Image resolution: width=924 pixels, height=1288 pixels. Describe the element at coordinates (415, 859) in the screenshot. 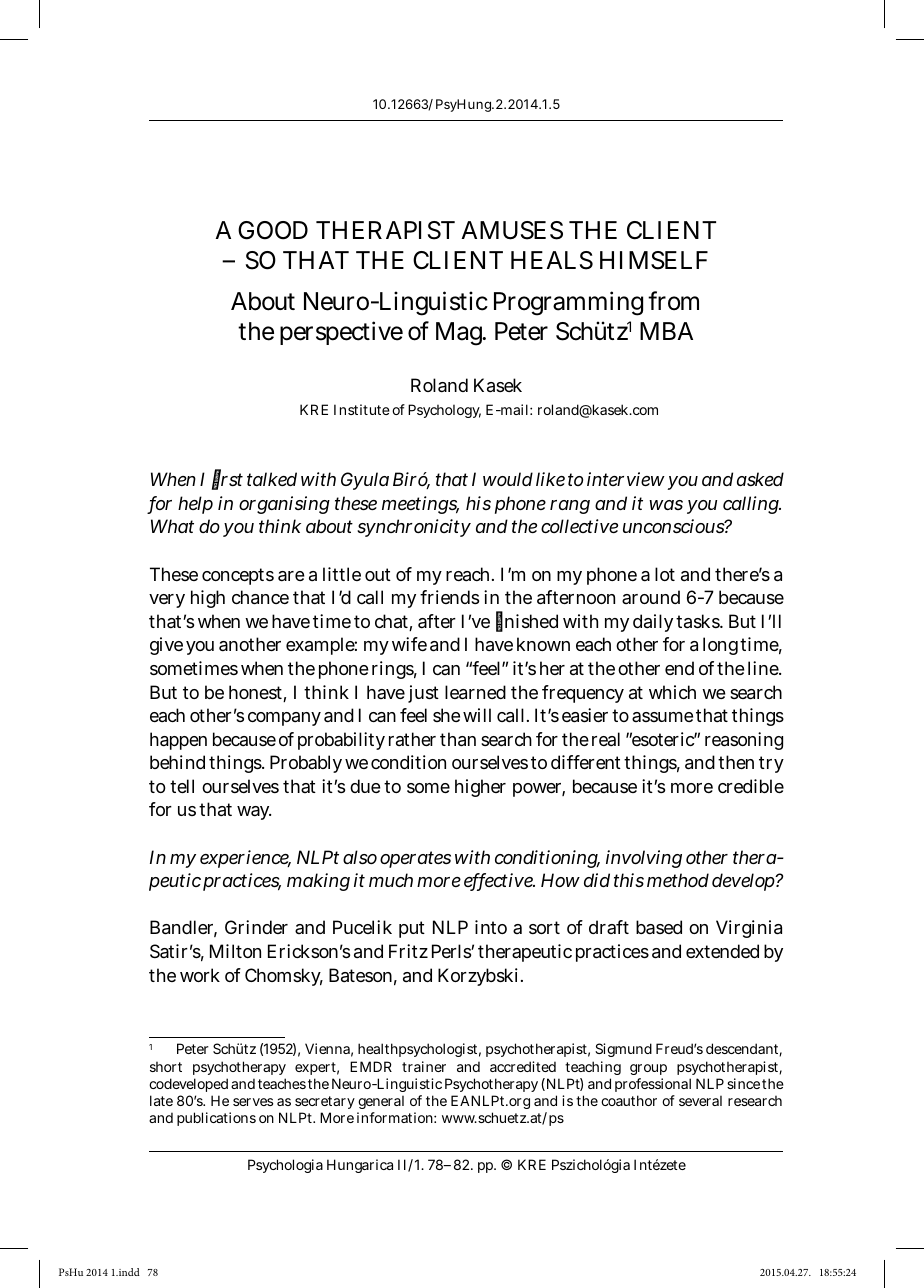

I see `operates` at that location.
